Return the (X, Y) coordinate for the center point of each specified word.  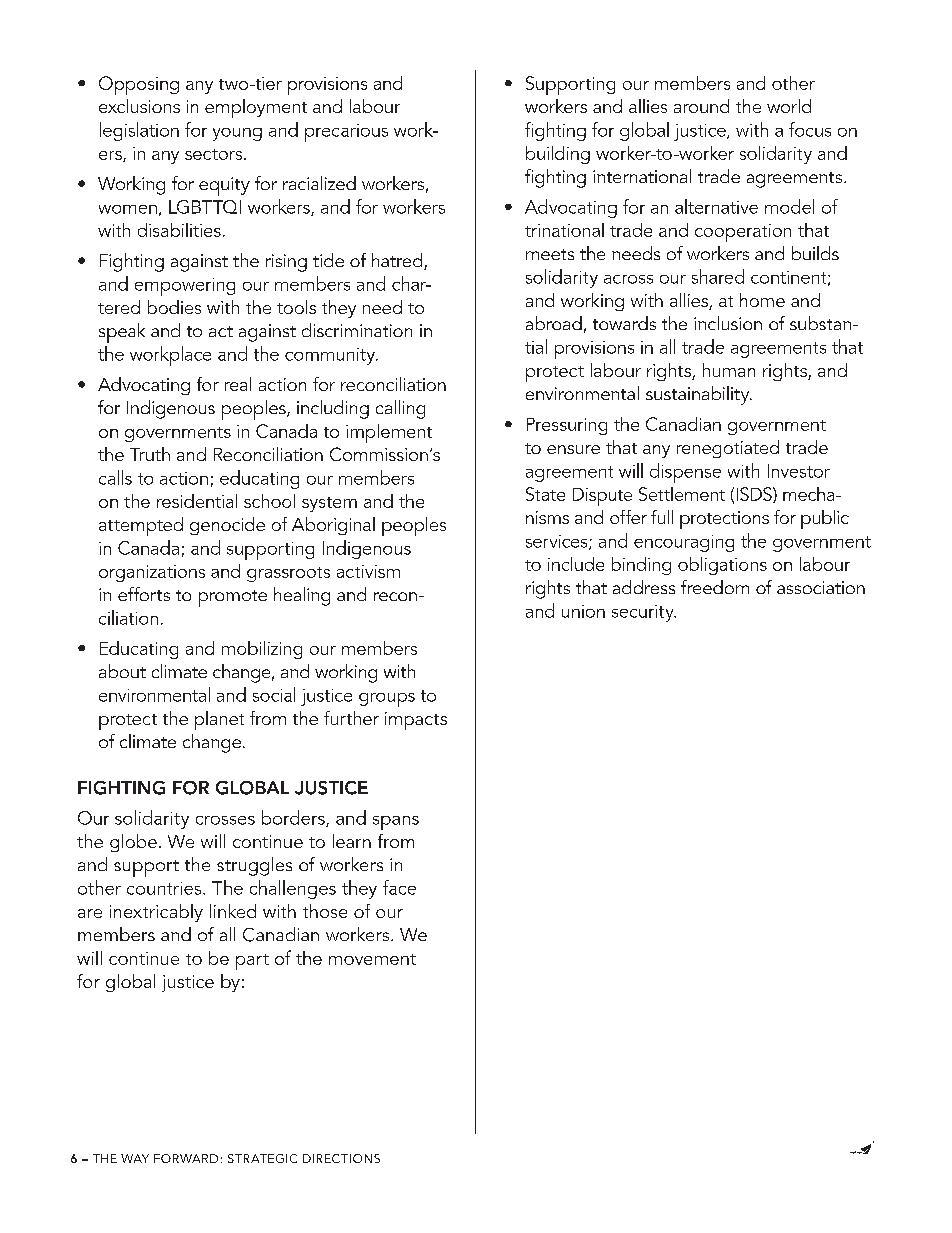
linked (233, 911)
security (644, 613)
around (701, 106)
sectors (215, 154)
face (399, 887)
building (558, 155)
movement (372, 959)
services (558, 542)
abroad (554, 323)
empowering (185, 287)
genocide (227, 526)
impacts (416, 721)
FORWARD (186, 1158)
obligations (722, 566)
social (274, 694)
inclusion (728, 323)
